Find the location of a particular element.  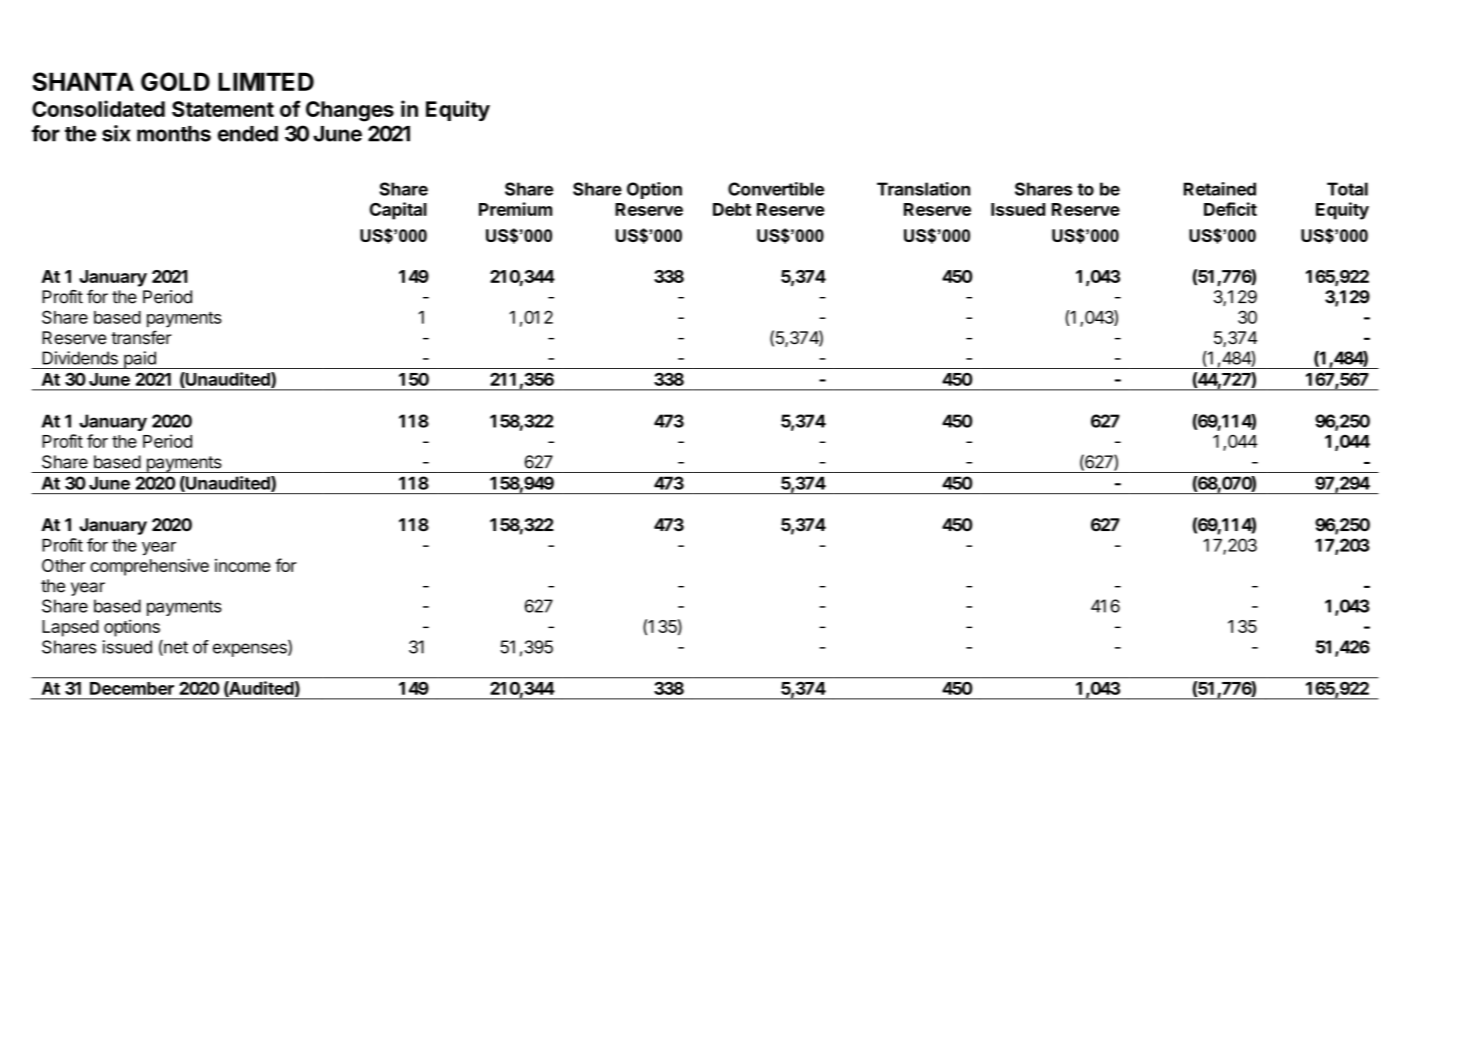

Changes is located at coordinates (350, 111).
